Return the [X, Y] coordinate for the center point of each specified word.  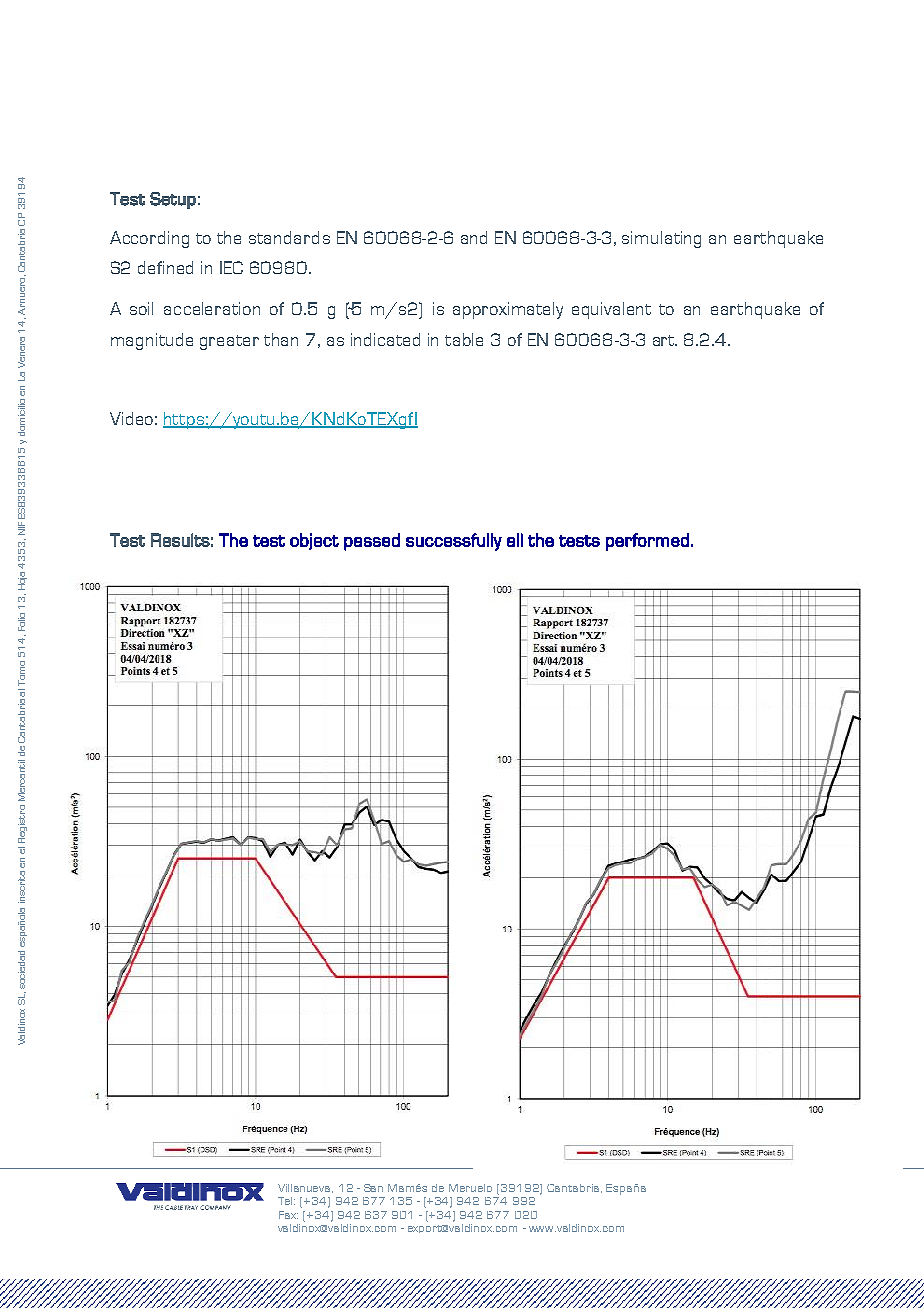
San [373, 1188]
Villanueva [305, 1188]
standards [289, 237]
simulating [661, 239]
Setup [173, 200]
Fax [288, 1215]
